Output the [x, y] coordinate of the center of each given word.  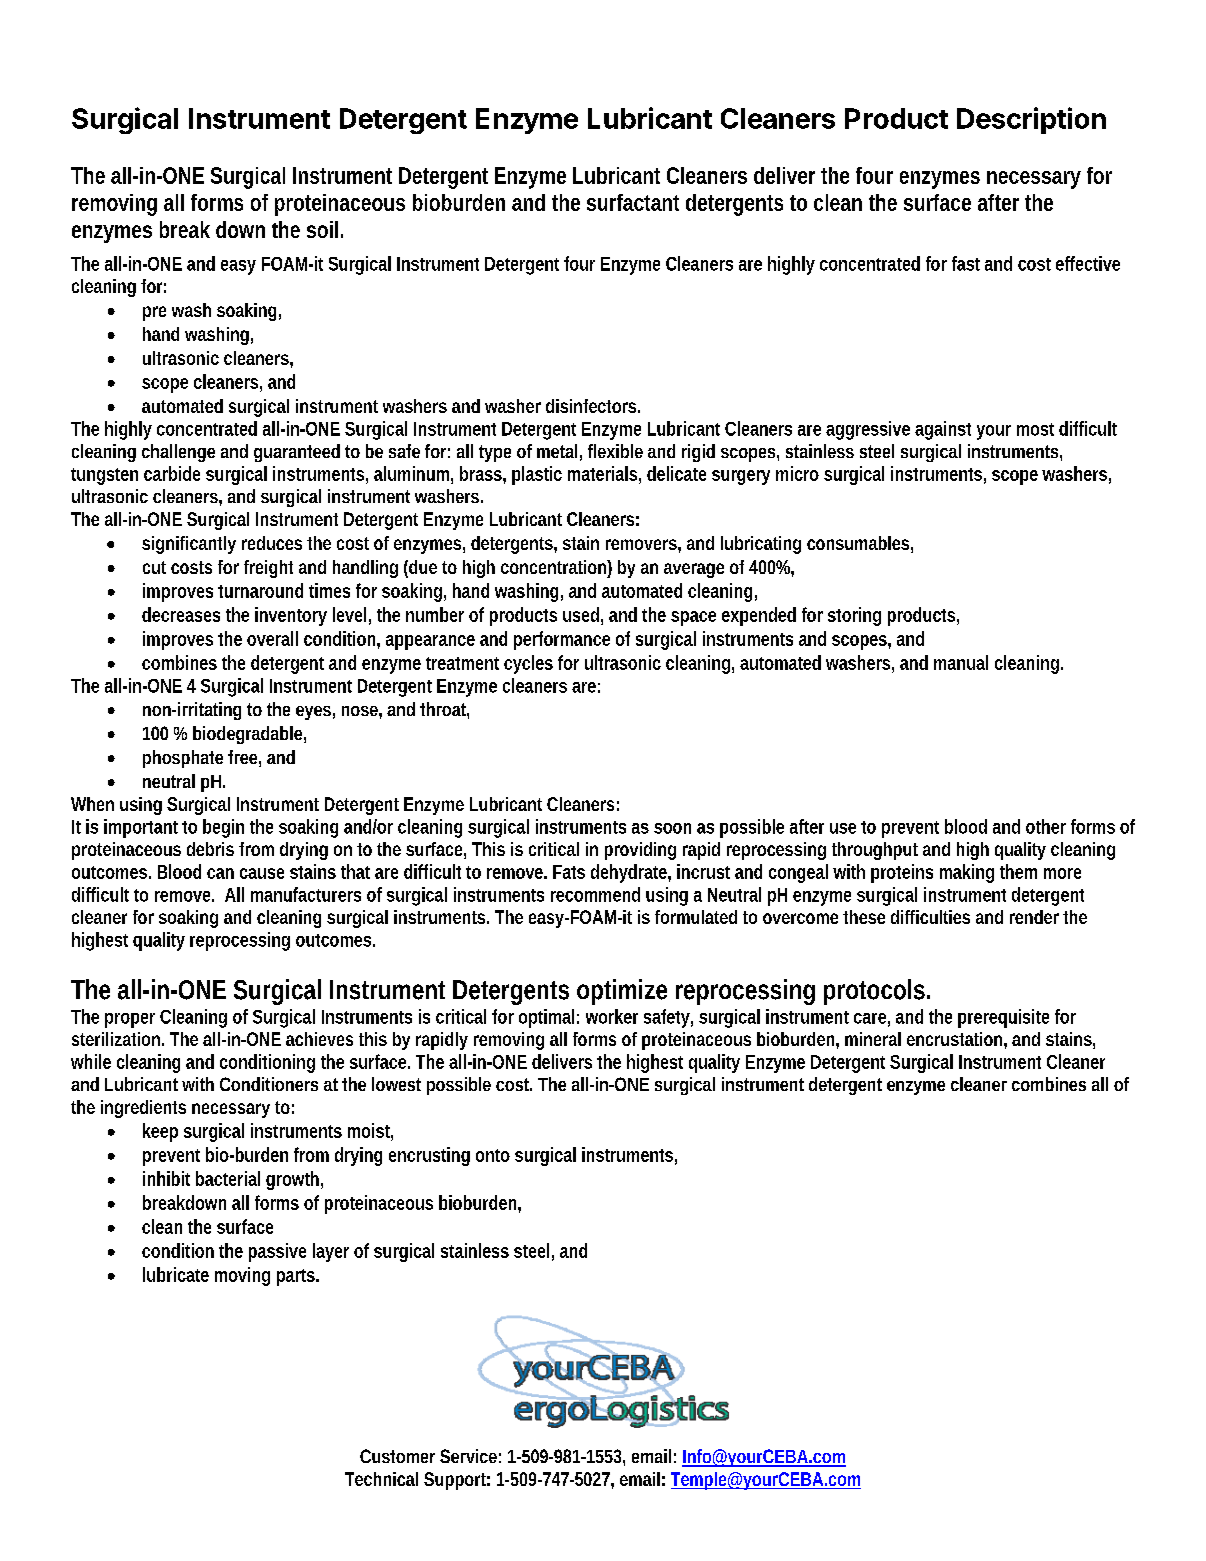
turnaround [260, 590]
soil [322, 229]
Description [1031, 120]
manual [961, 662]
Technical [381, 1479]
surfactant [633, 202]
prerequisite [1003, 1018]
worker [612, 1016]
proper [130, 1020]
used [581, 614]
